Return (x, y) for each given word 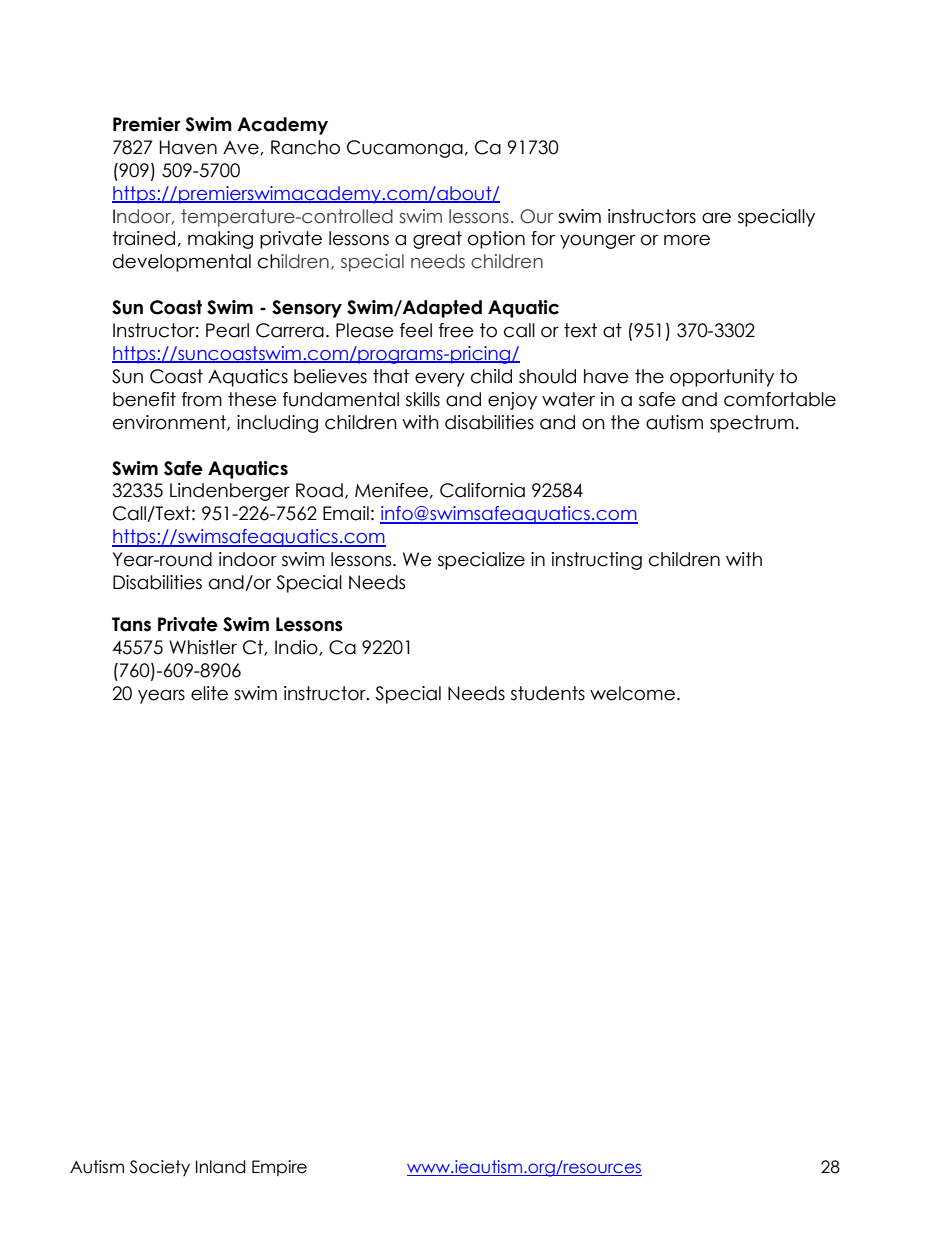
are (716, 218)
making (220, 240)
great (437, 240)
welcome (632, 693)
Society (160, 1168)
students (548, 693)
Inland (221, 1167)
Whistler (203, 647)
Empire (279, 1168)
